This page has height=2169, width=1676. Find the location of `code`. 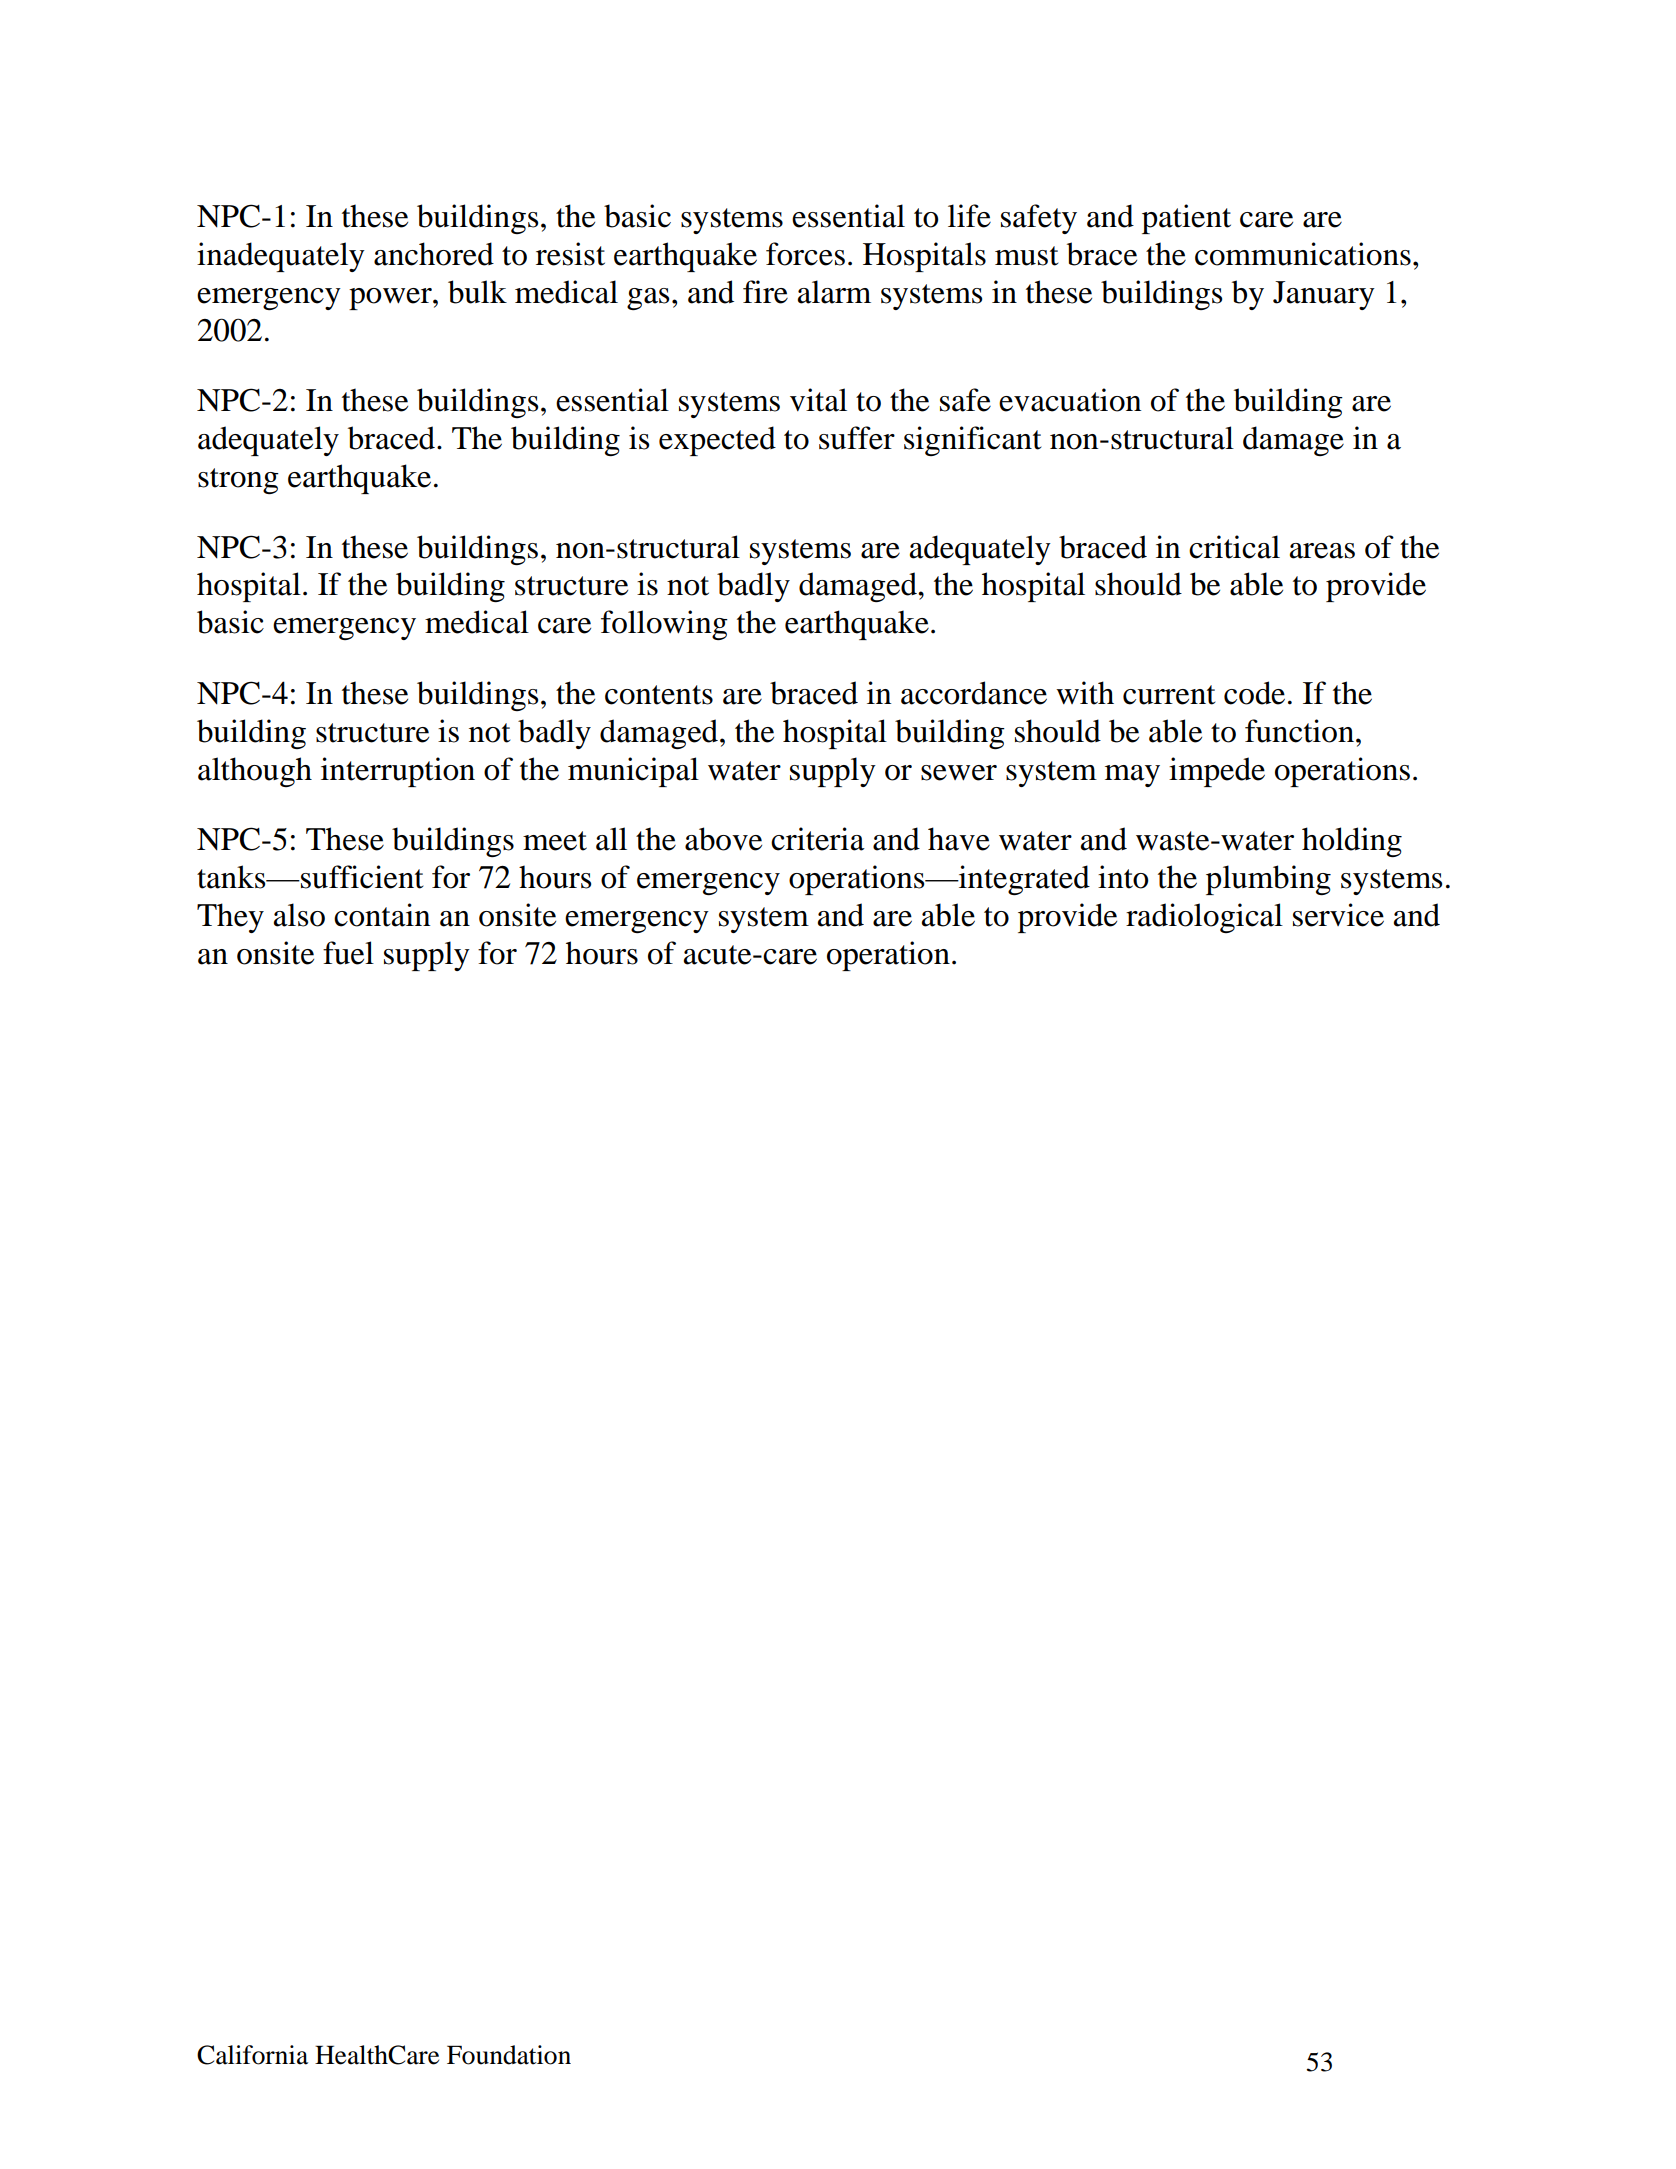

code is located at coordinates (1254, 693).
